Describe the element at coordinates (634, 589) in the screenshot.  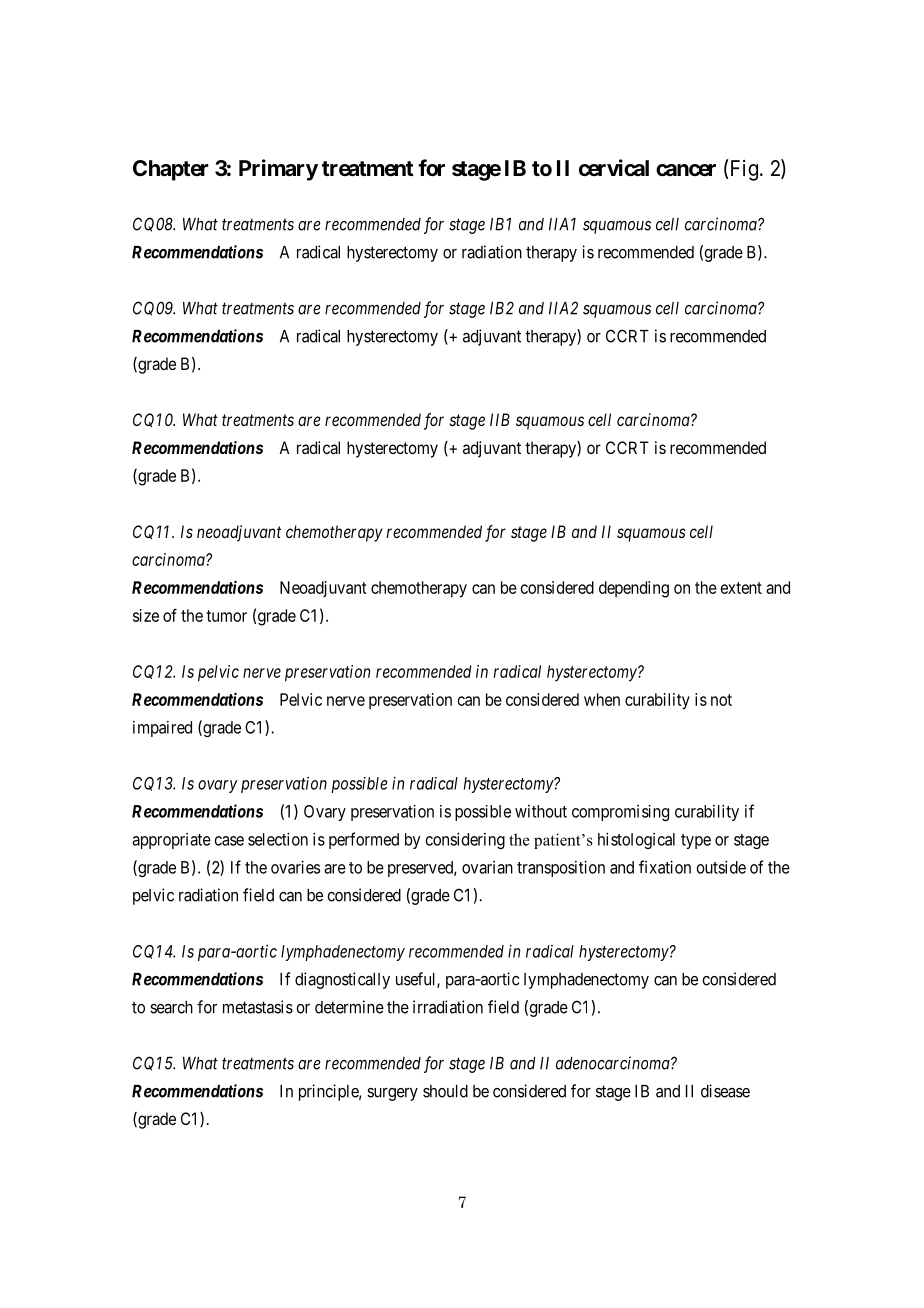
I see `depending` at that location.
